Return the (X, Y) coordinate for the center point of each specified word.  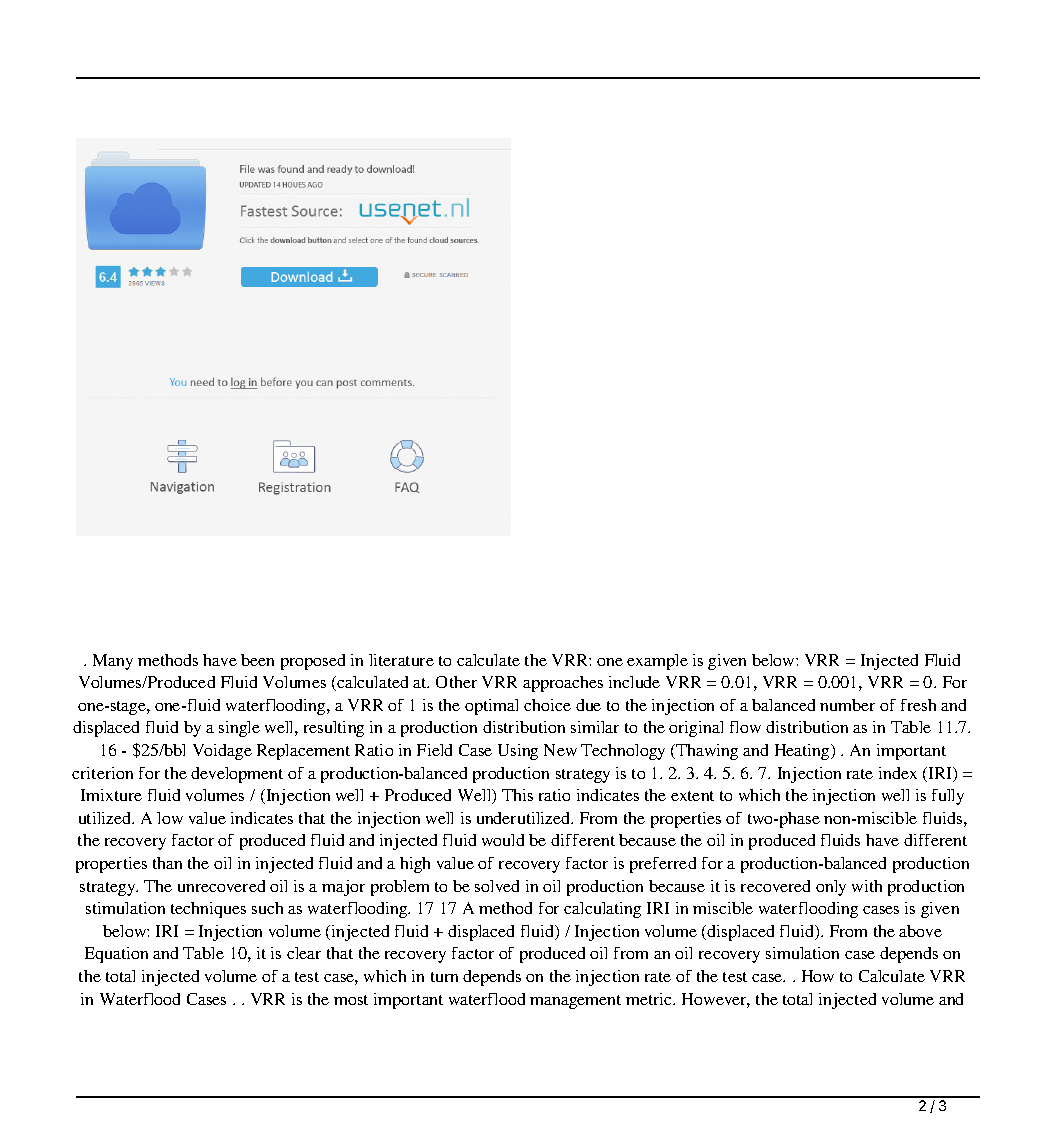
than (167, 863)
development (237, 775)
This (517, 795)
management (575, 1002)
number (847, 705)
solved (497, 886)
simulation (802, 953)
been (257, 660)
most (351, 1000)
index (898, 773)
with (867, 886)
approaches (563, 684)
